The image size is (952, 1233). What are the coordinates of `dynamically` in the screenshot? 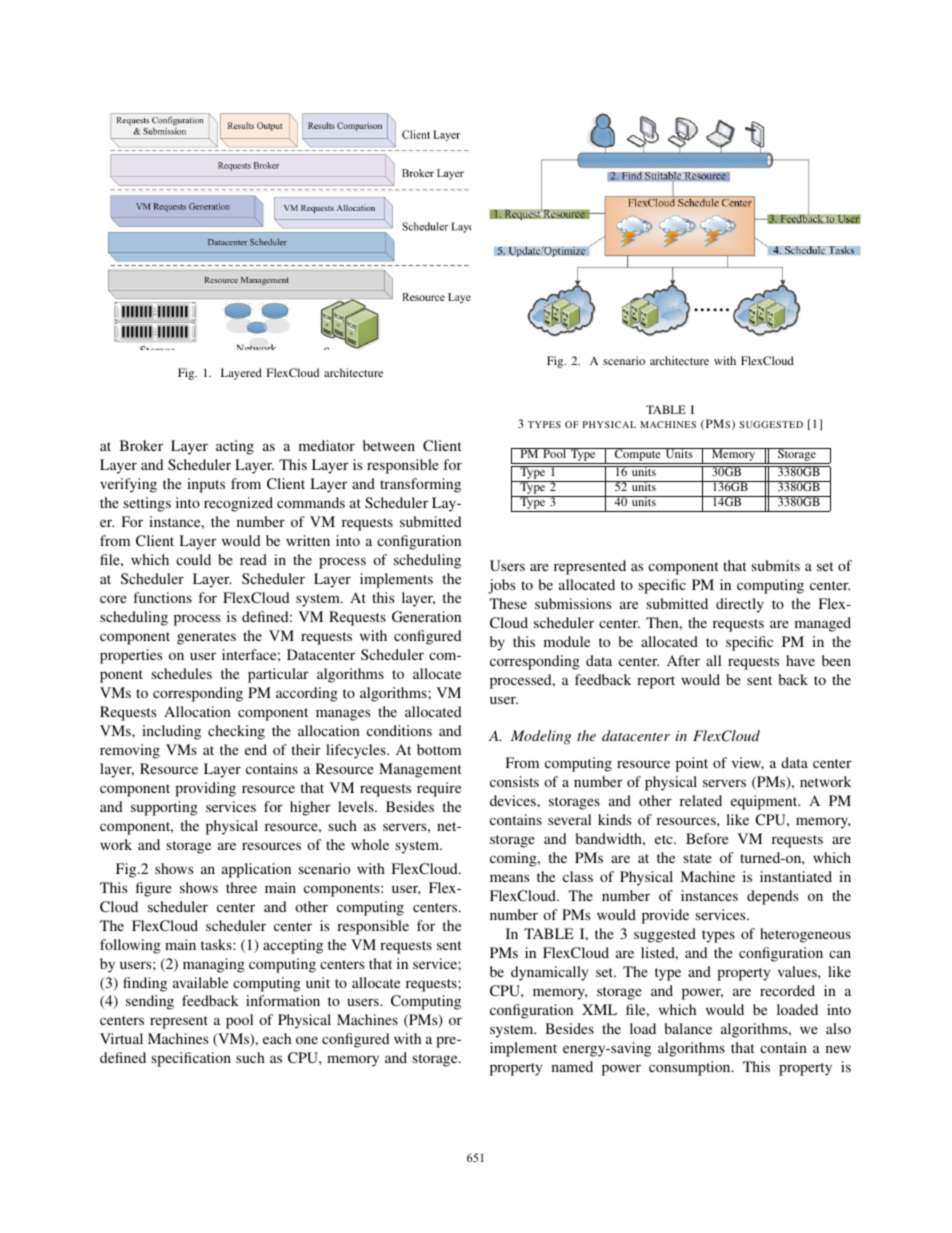 It's located at (549, 973).
